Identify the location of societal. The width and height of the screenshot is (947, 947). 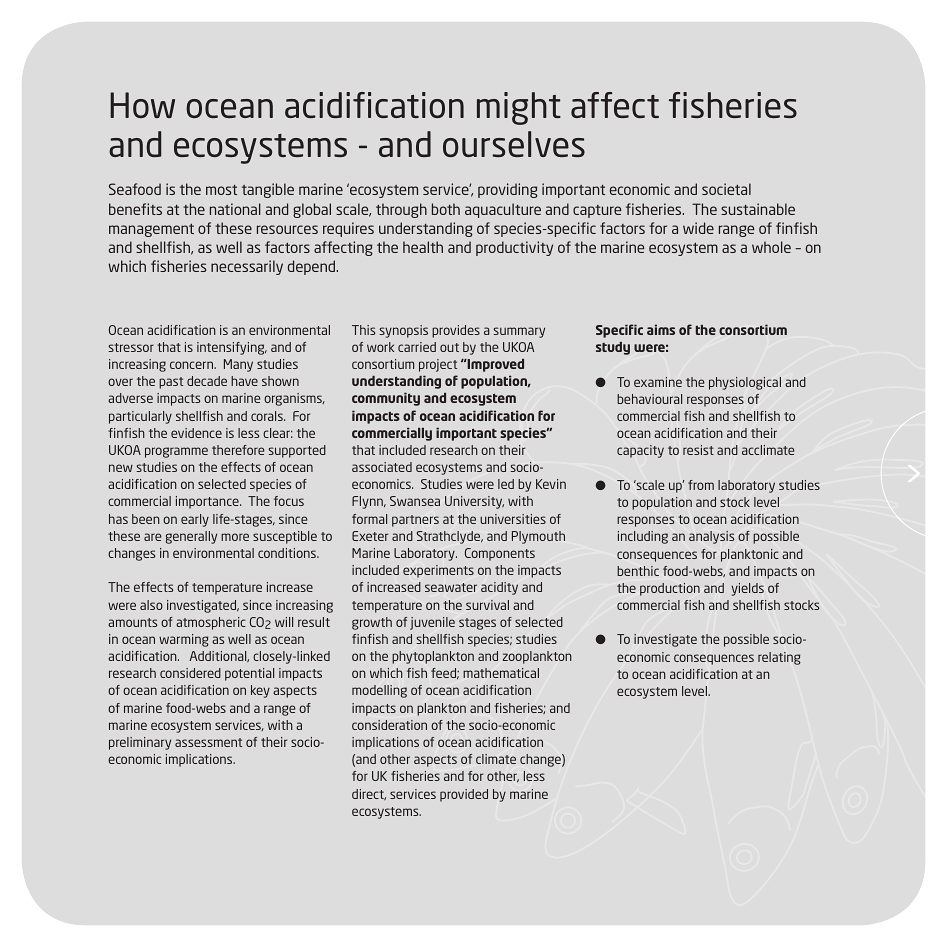
(726, 189).
